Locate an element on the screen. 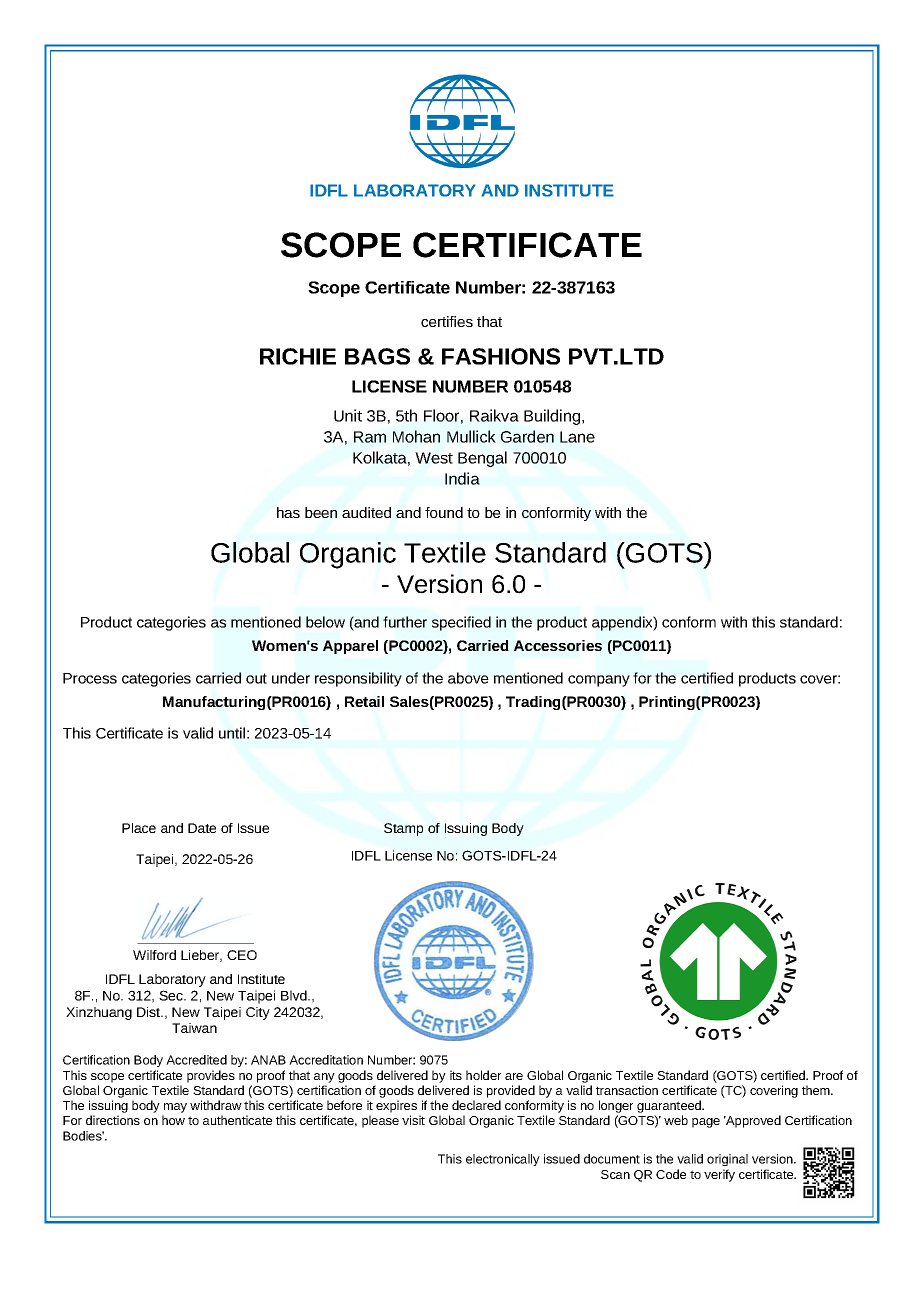  certifies is located at coordinates (447, 321).
